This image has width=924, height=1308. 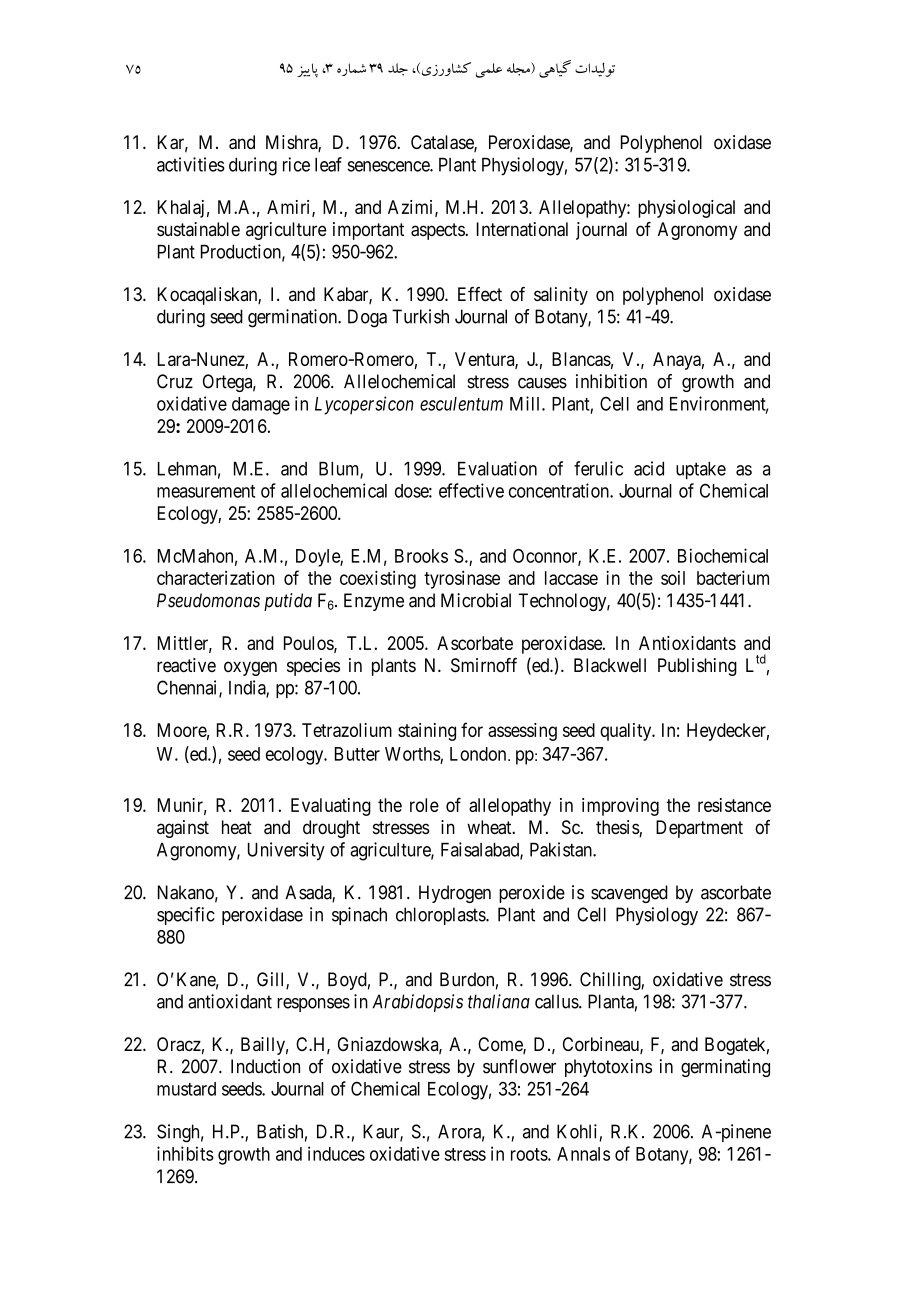 I want to click on aspects, so click(x=438, y=231).
